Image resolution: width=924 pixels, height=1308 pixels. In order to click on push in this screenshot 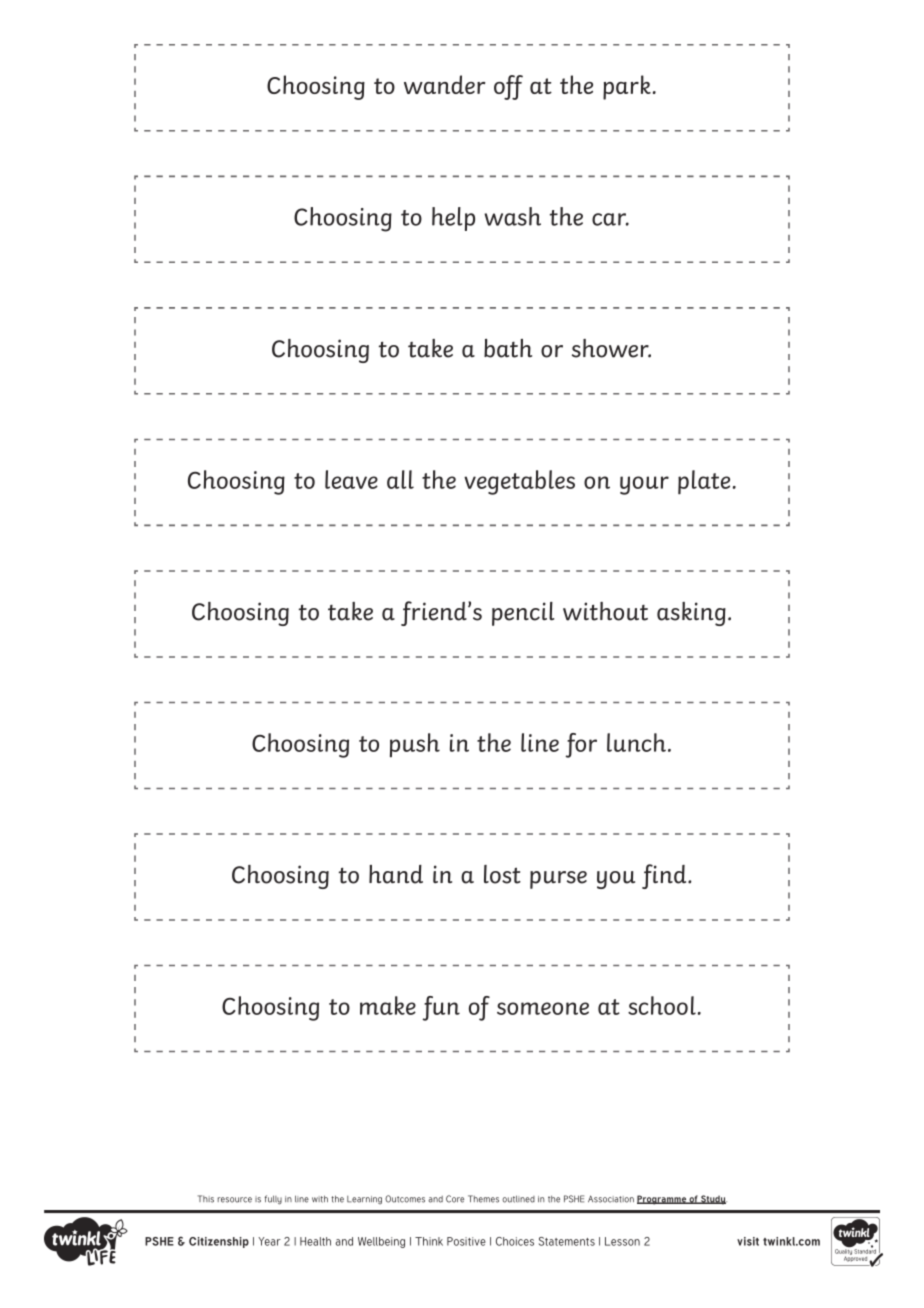, I will do `click(415, 745)`.
